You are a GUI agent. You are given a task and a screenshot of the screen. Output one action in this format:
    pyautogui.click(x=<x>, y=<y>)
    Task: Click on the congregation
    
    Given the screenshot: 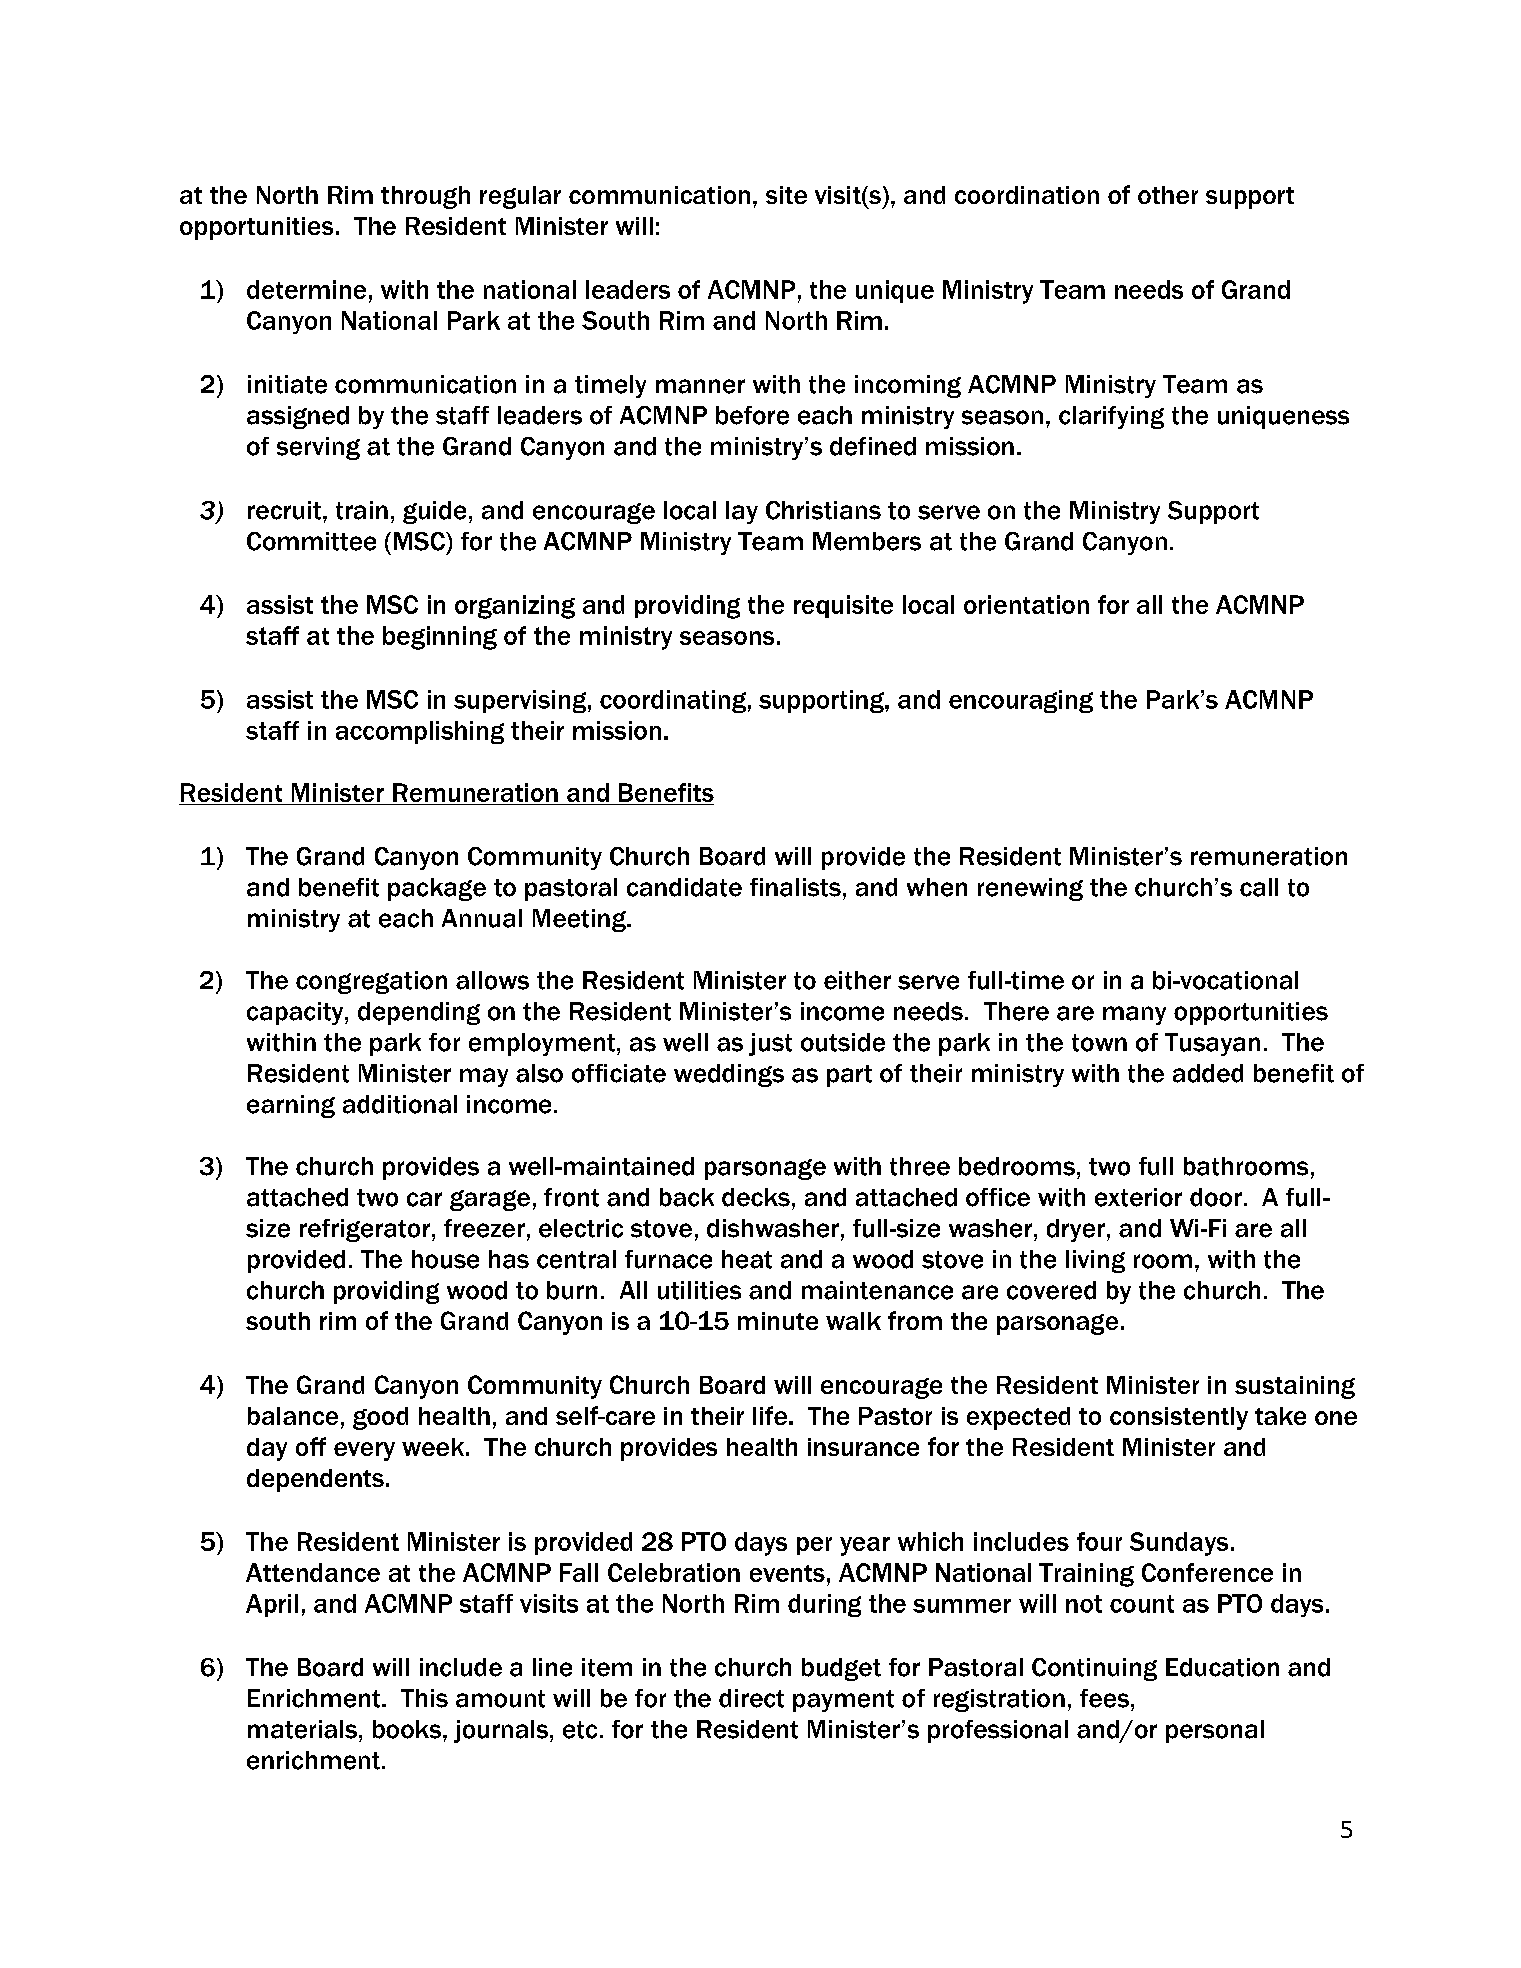 What is the action you would take?
    pyautogui.click(x=371, y=982)
